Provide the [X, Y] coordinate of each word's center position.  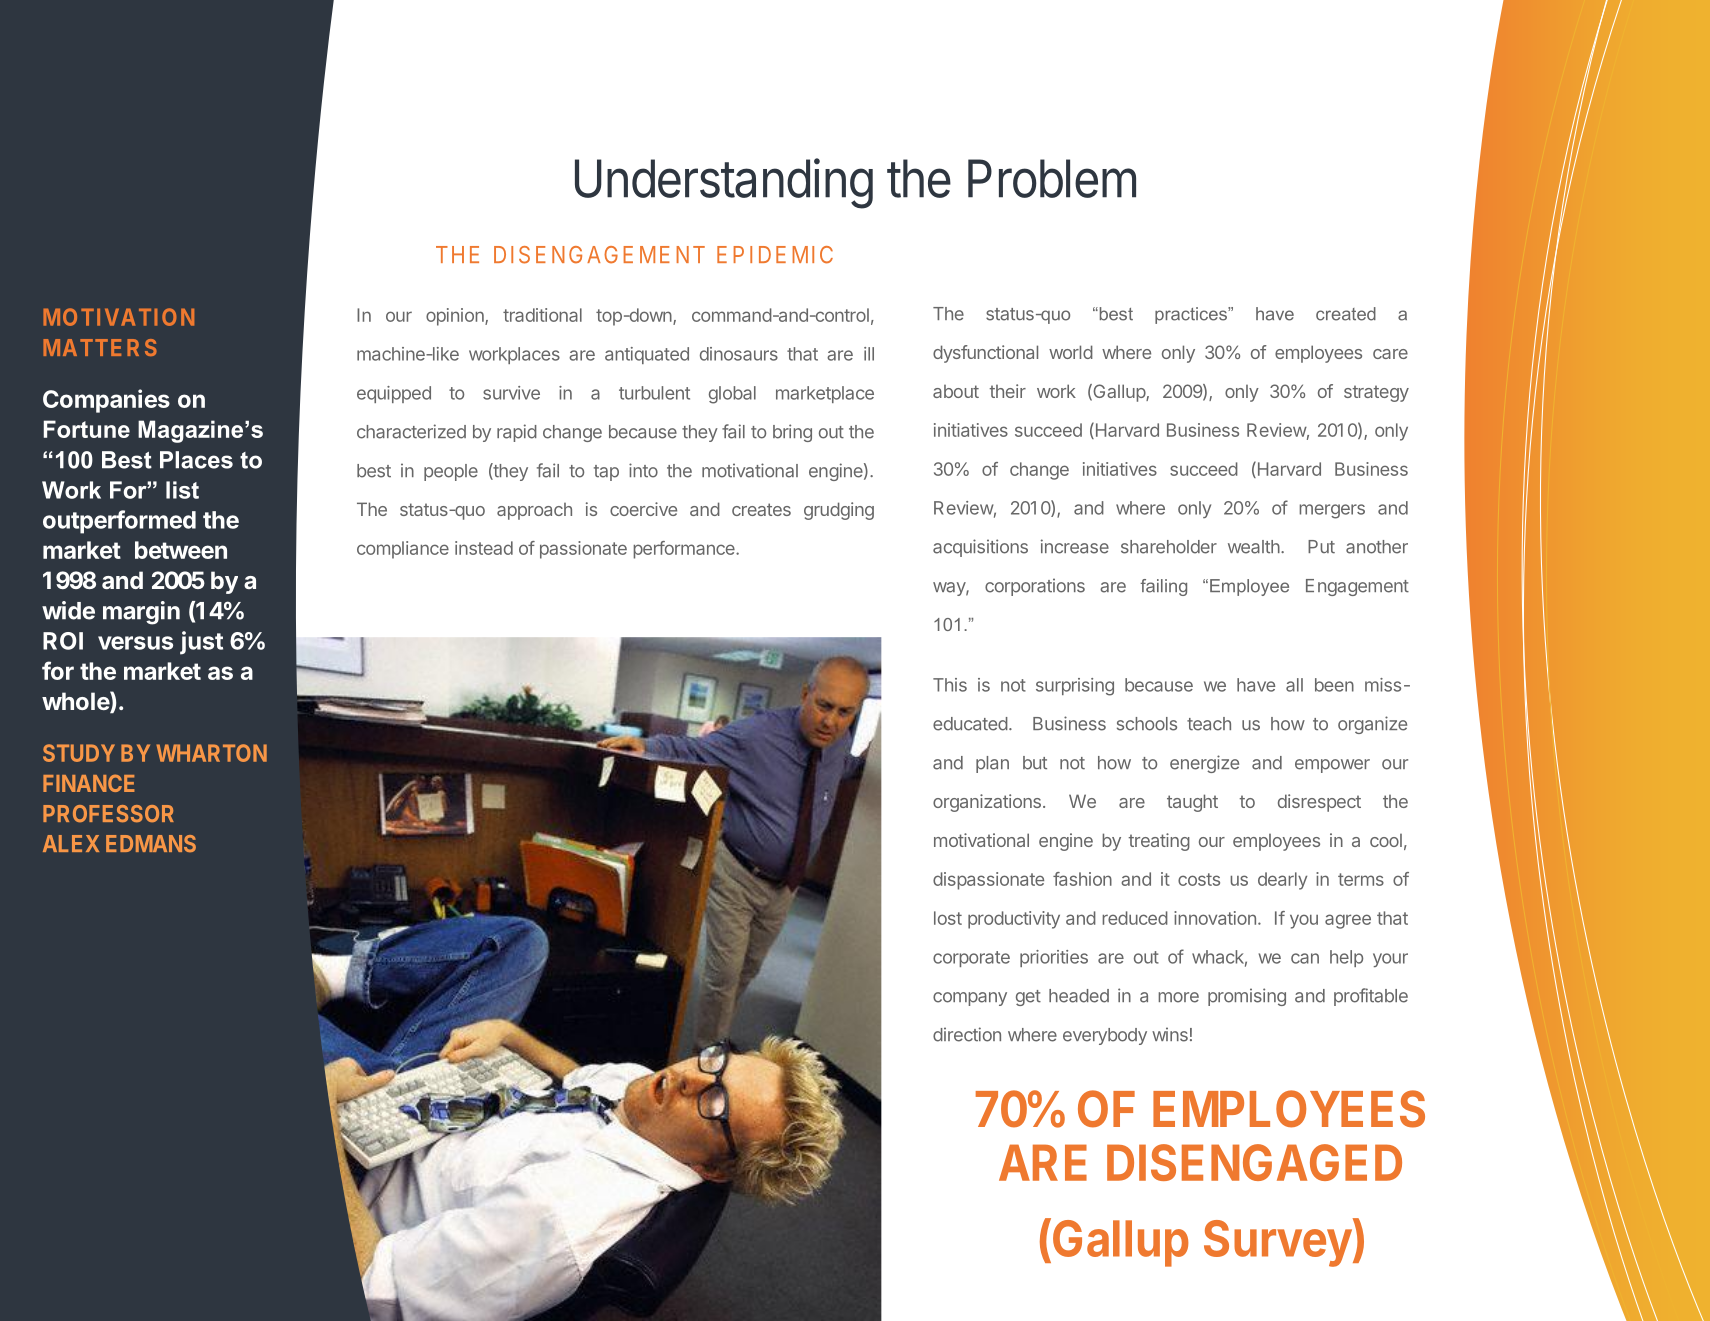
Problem [1052, 178]
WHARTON [211, 753]
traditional [542, 315]
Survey [1278, 1243]
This [950, 685]
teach [1209, 724]
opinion [456, 317]
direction [967, 1034]
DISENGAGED [1254, 1162]
